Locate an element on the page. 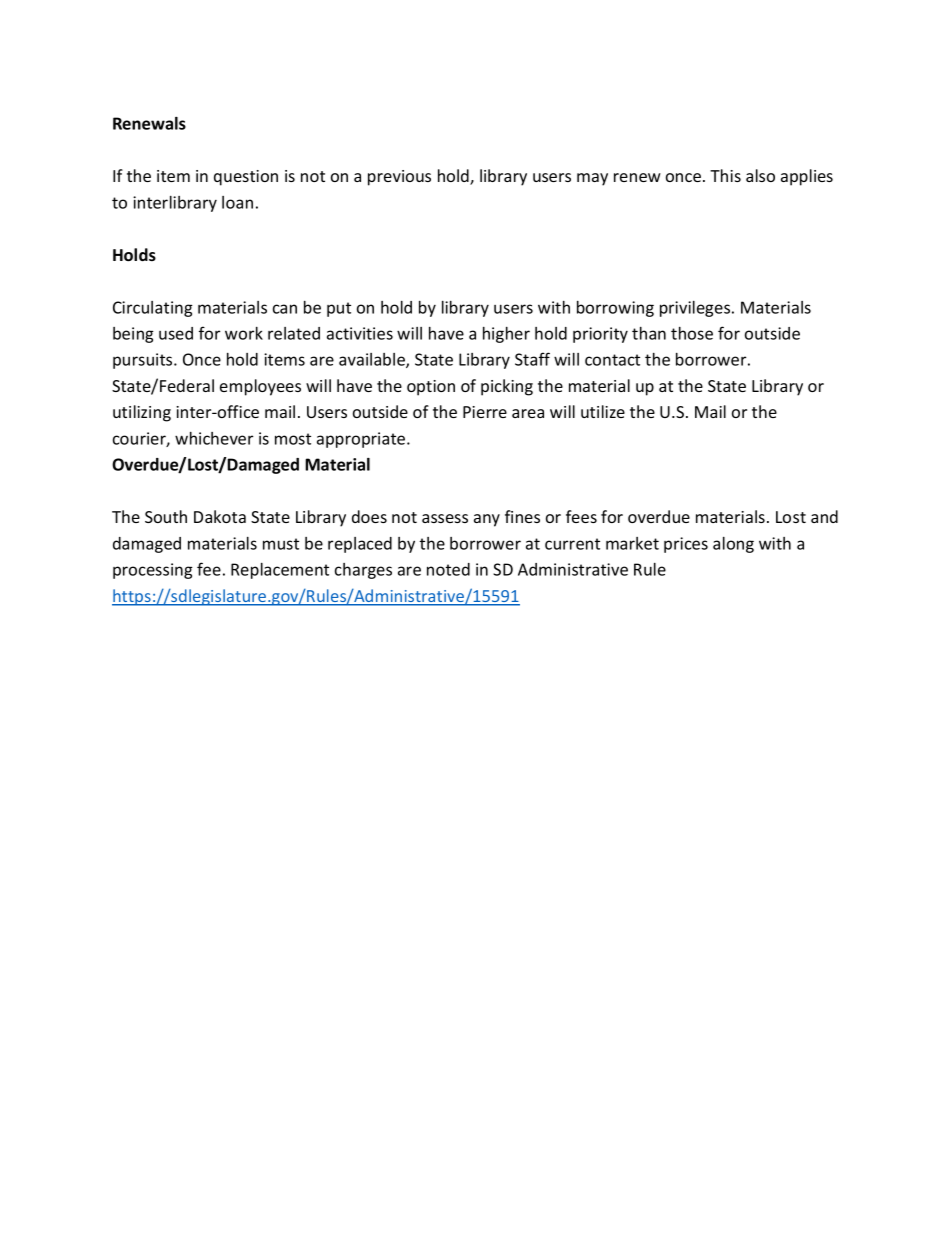 Image resolution: width=952 pixels, height=1233 pixels. processing is located at coordinates (153, 571).
